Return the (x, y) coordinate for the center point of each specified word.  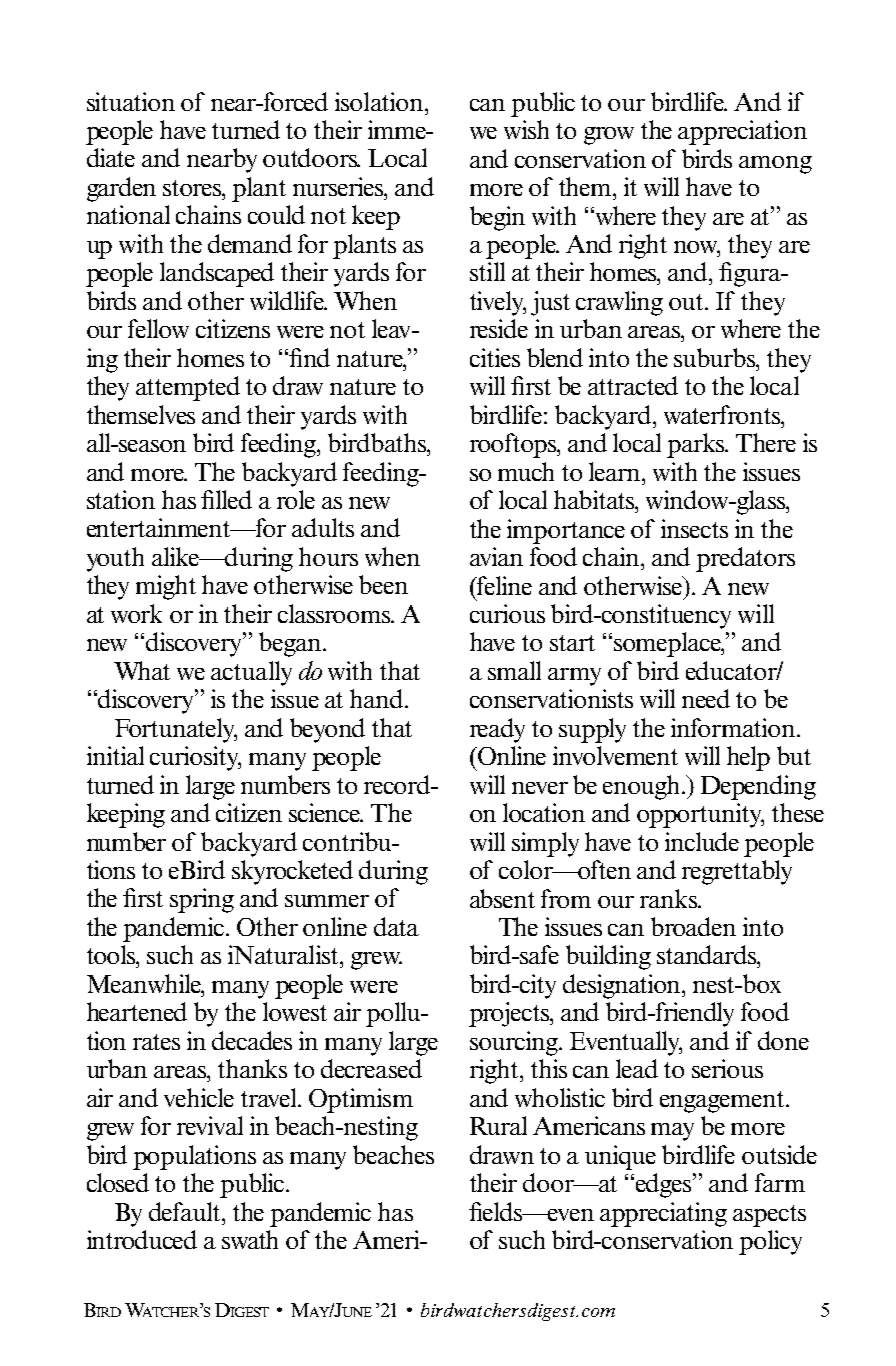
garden (121, 189)
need (706, 698)
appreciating (663, 1214)
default (186, 1211)
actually (251, 673)
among (775, 165)
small (514, 670)
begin (497, 218)
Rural (498, 1125)
